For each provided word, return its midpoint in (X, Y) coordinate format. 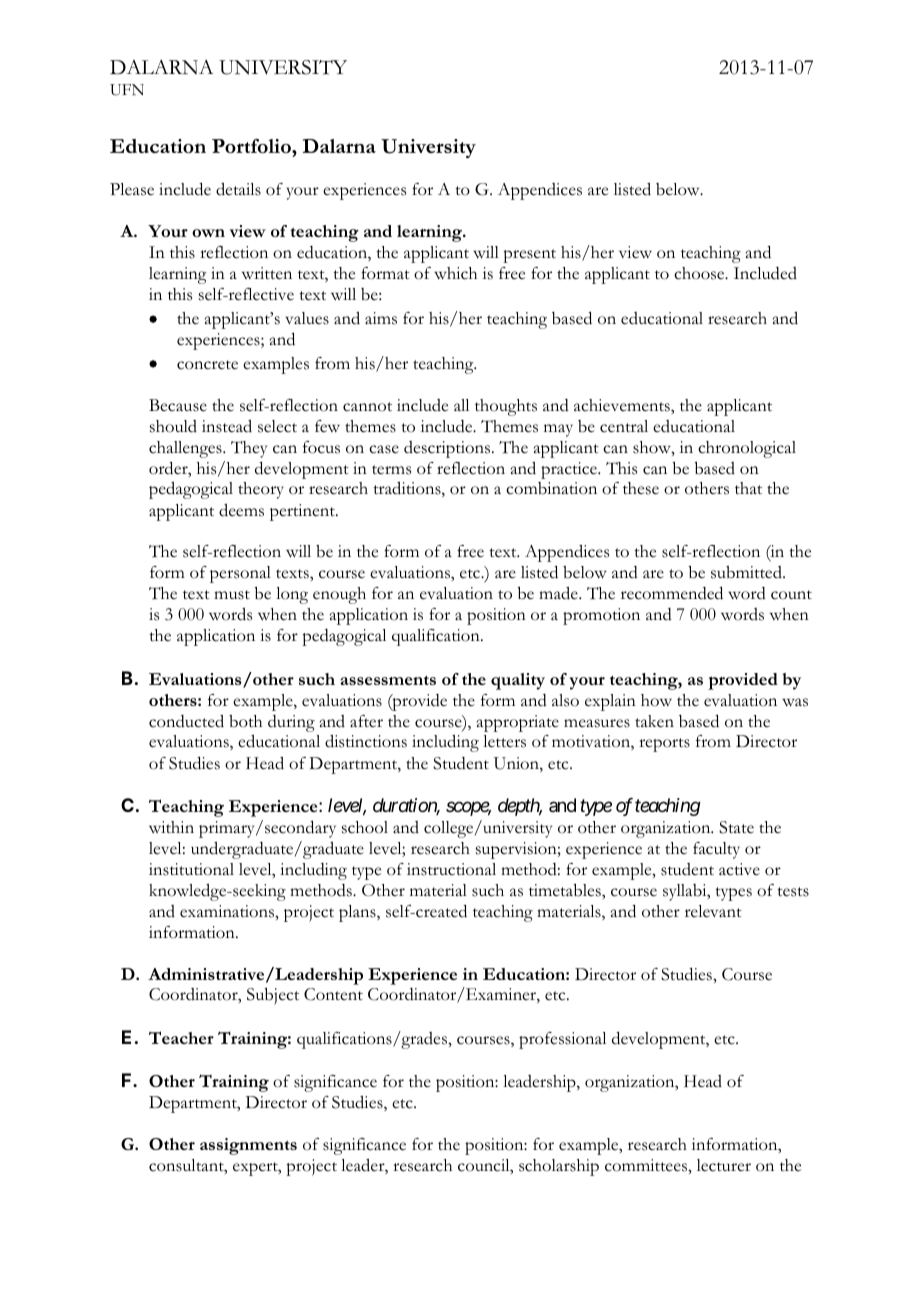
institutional (191, 869)
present (529, 256)
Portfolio (252, 146)
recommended (672, 593)
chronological (747, 449)
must (232, 595)
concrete (207, 365)
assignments (248, 1146)
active (739, 869)
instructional (451, 869)
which (455, 273)
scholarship (559, 1167)
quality (518, 681)
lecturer (724, 1165)
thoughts (506, 407)
